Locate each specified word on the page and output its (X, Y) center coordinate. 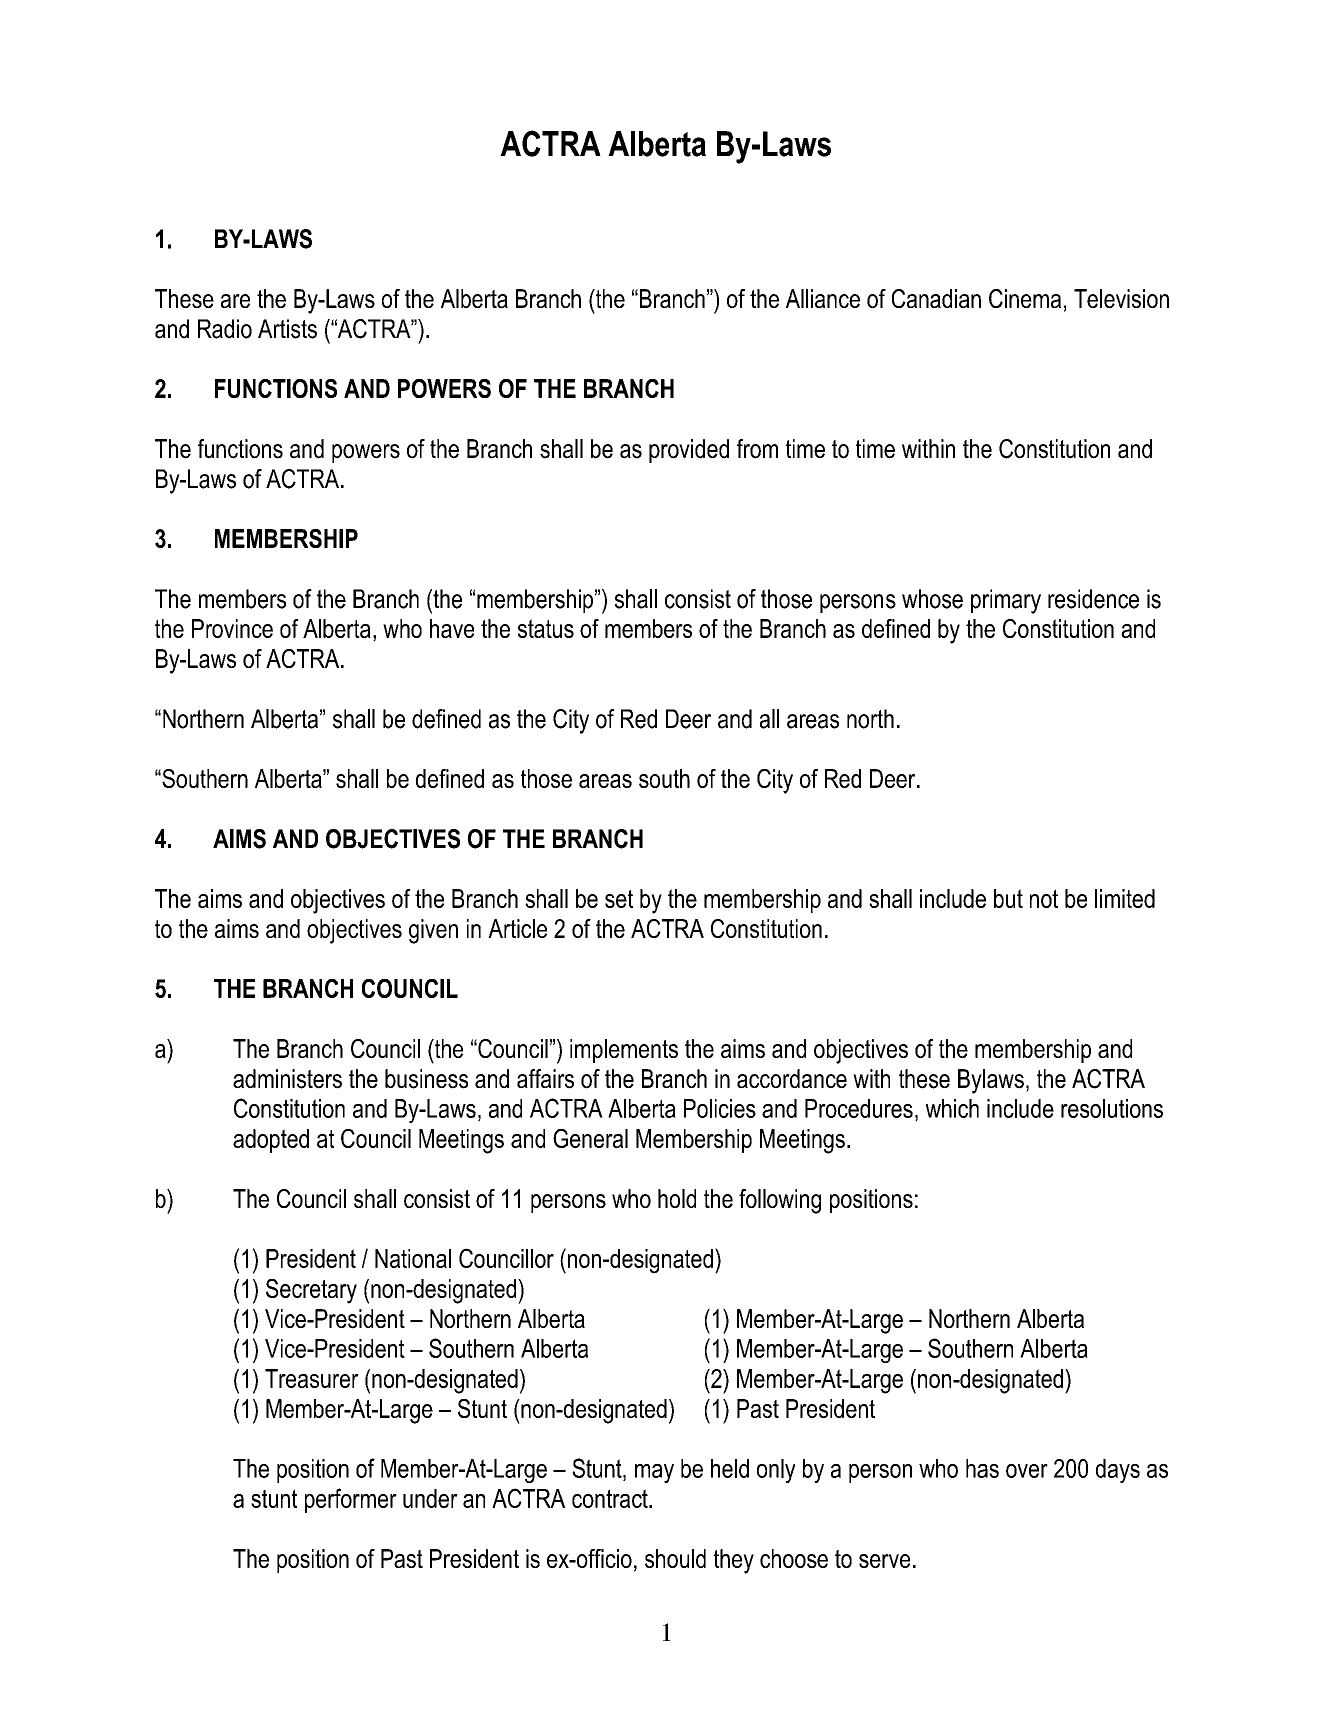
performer (351, 1500)
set (619, 899)
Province (232, 628)
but (1008, 898)
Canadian (936, 298)
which (952, 1108)
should (675, 1558)
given (433, 931)
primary (1006, 601)
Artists (287, 329)
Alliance (823, 298)
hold (677, 1198)
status (546, 628)
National (413, 1258)
